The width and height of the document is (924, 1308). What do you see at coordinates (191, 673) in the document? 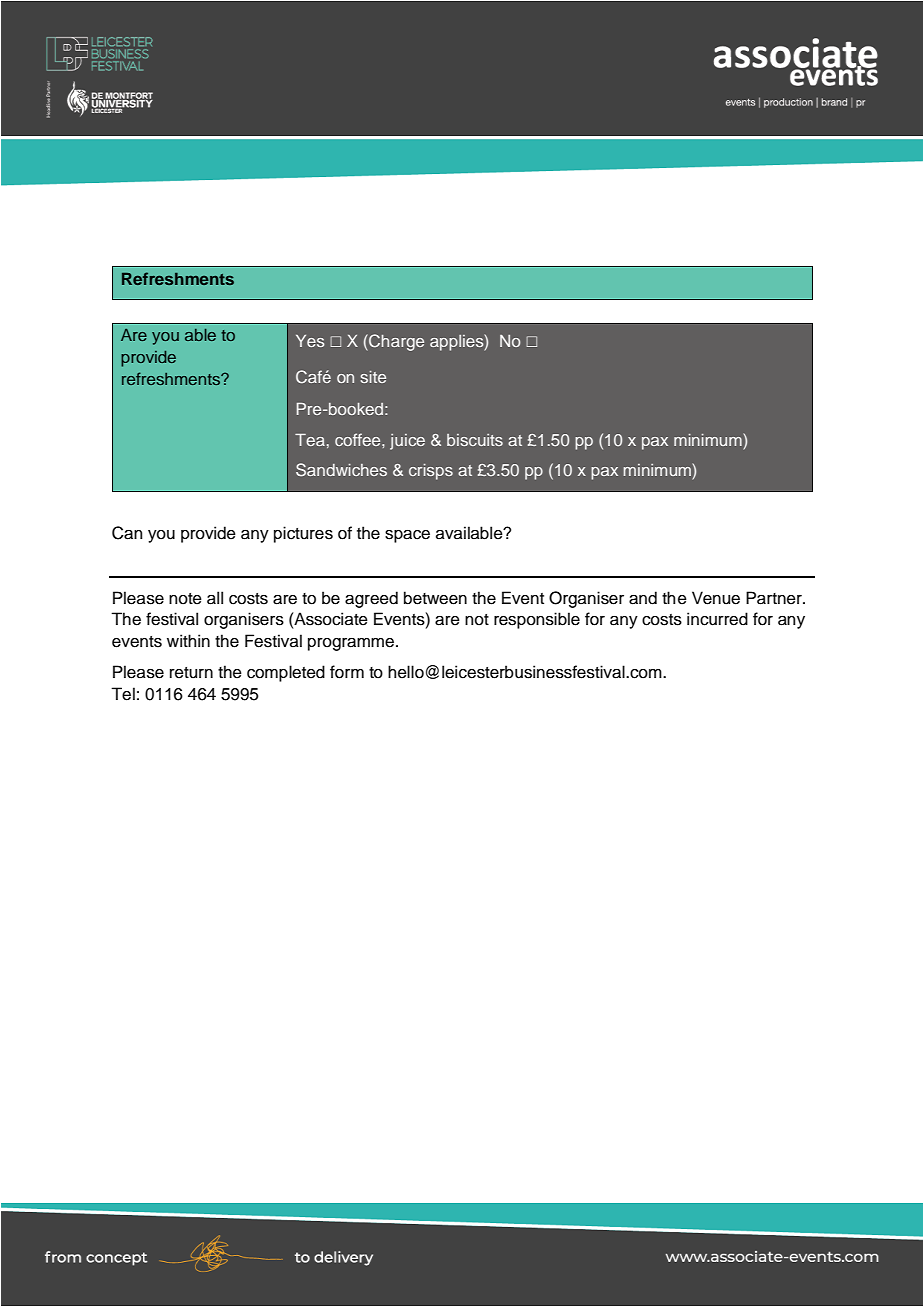
I see `return` at bounding box center [191, 673].
